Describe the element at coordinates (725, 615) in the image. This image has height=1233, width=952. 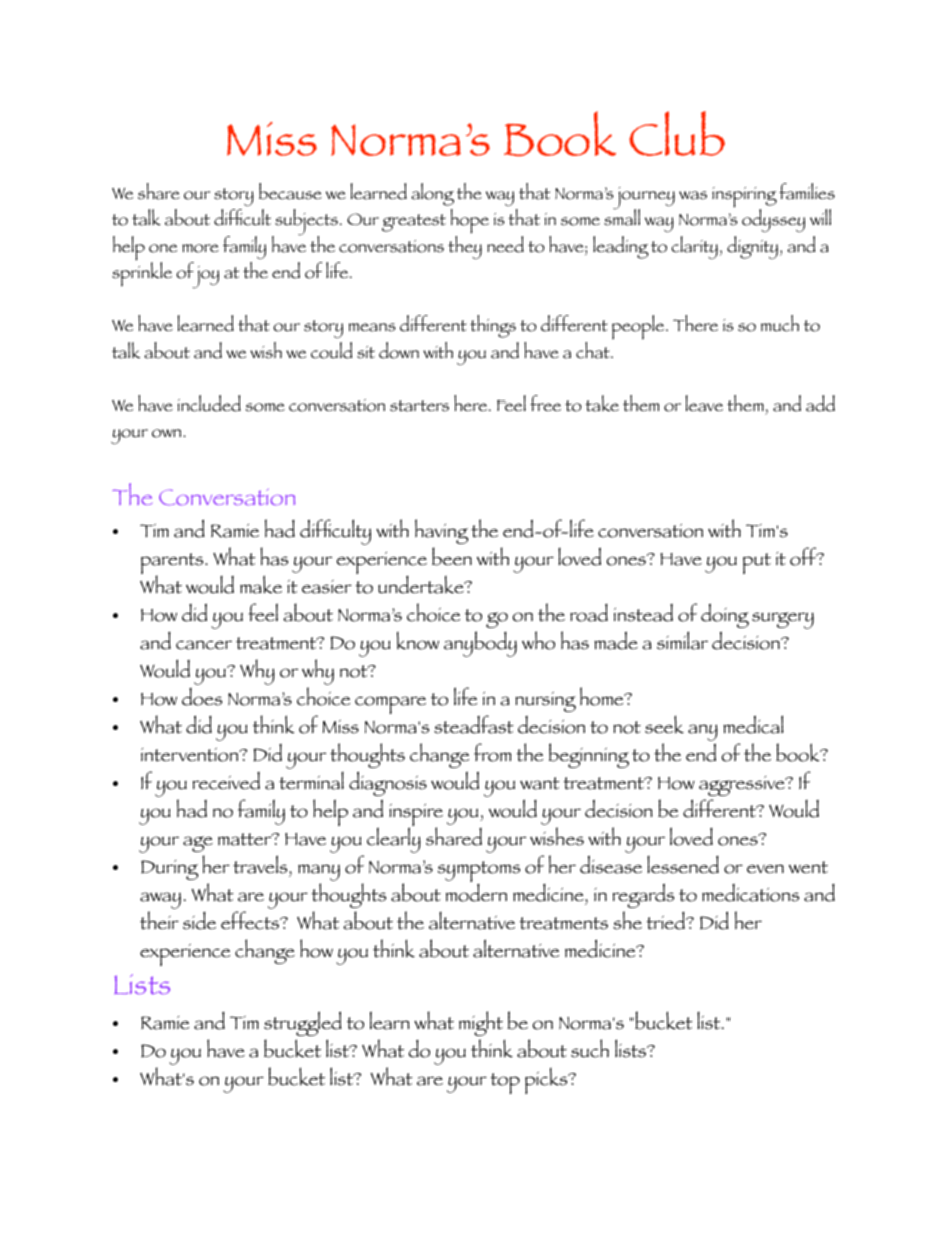
I see `doing` at that location.
